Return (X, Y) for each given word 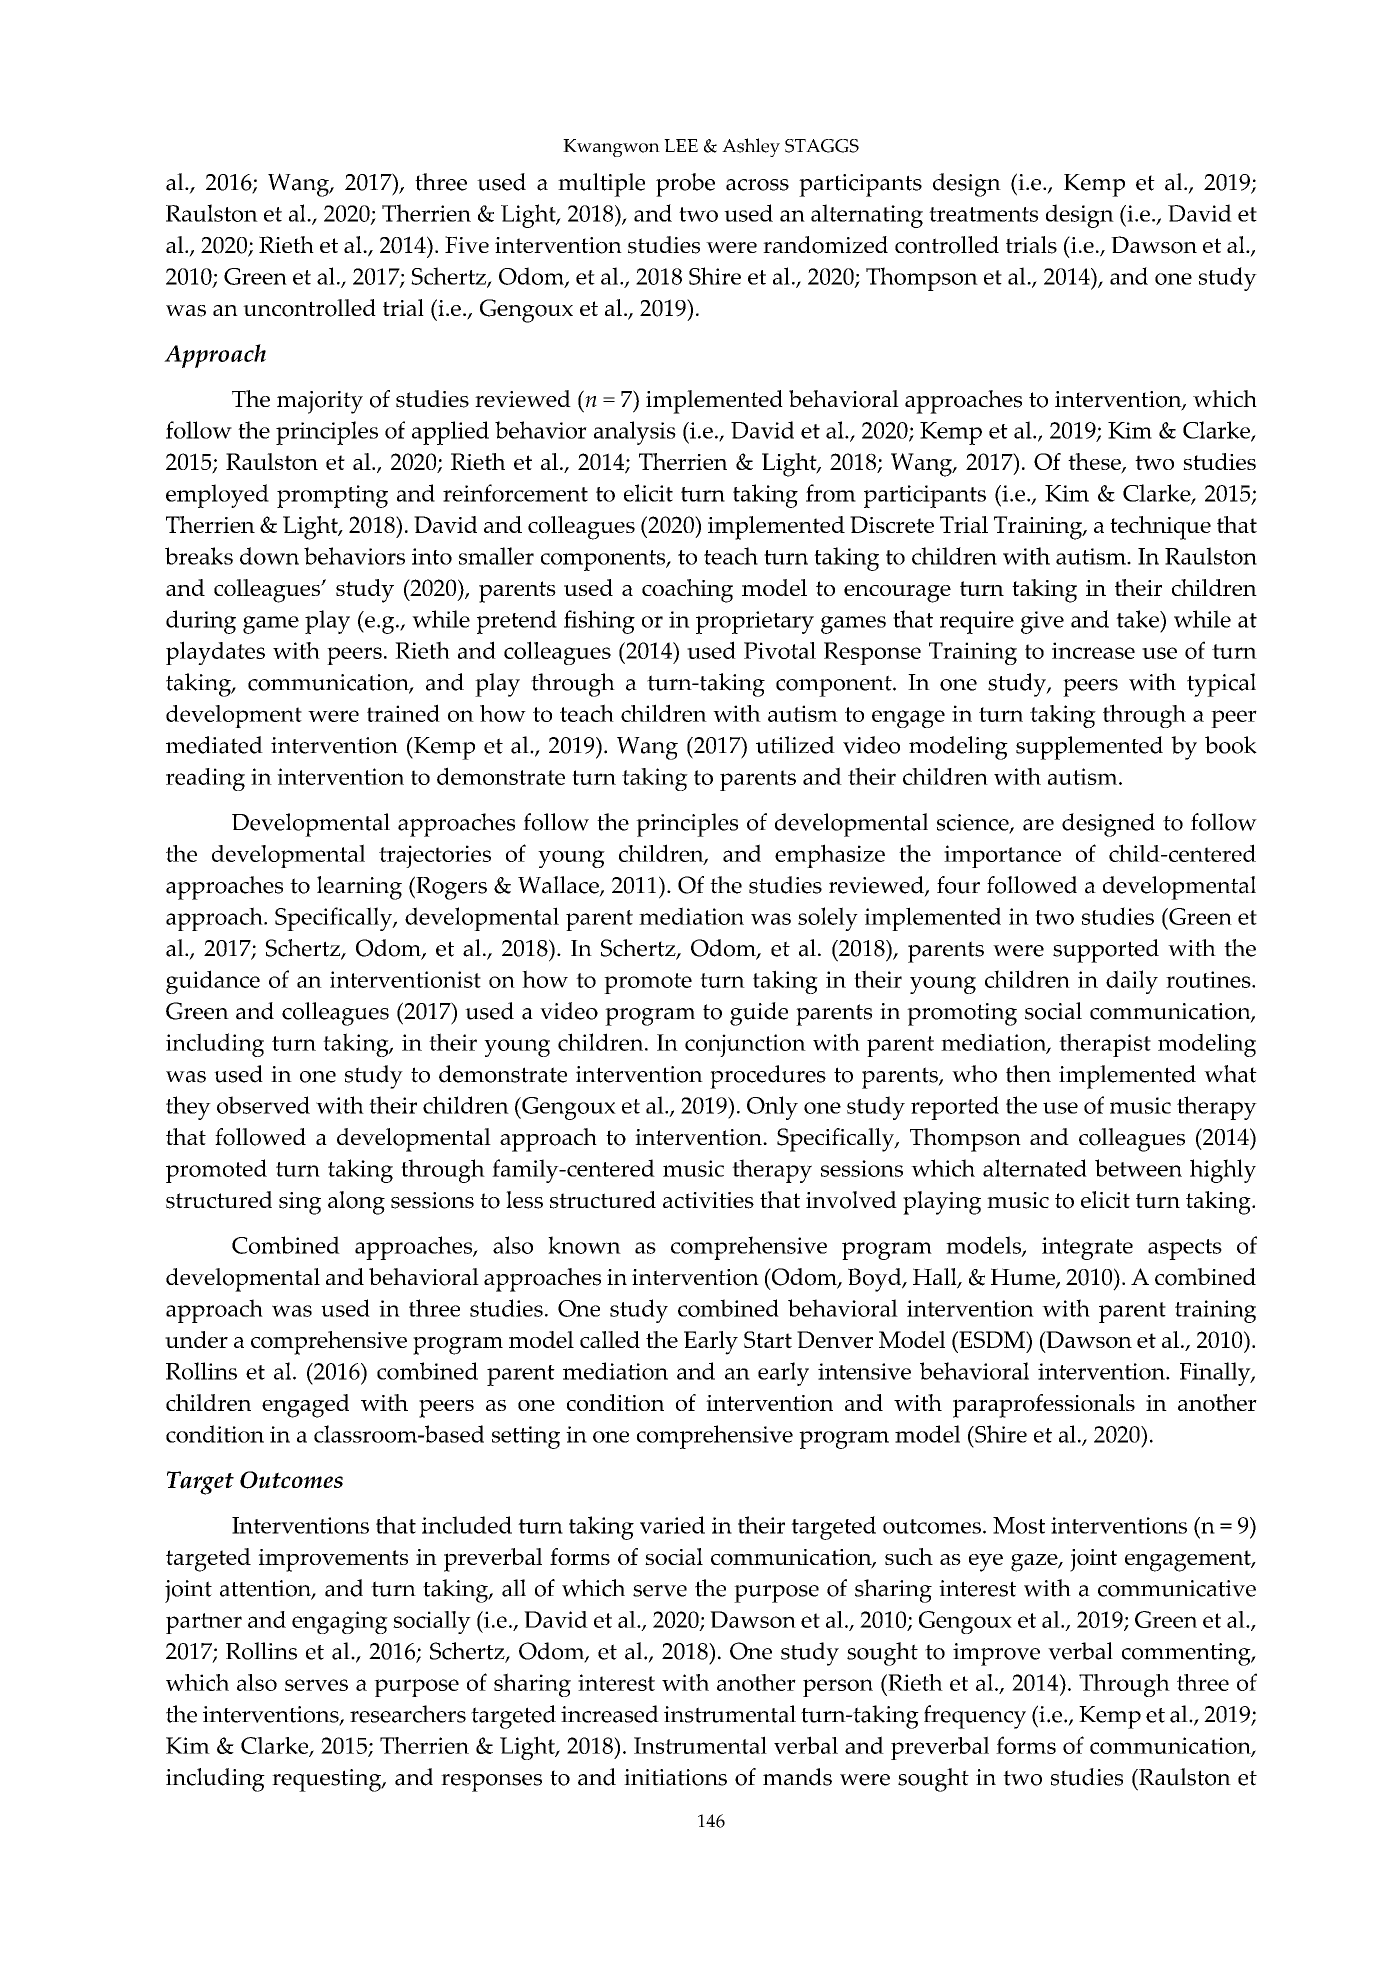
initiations (675, 1777)
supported (1106, 951)
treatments (983, 214)
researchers (408, 1714)
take (1138, 619)
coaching (687, 591)
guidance (213, 982)
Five (467, 244)
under (196, 1339)
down (269, 556)
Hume (1024, 1278)
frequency (975, 1717)
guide (759, 1014)
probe (685, 185)
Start (768, 1339)
